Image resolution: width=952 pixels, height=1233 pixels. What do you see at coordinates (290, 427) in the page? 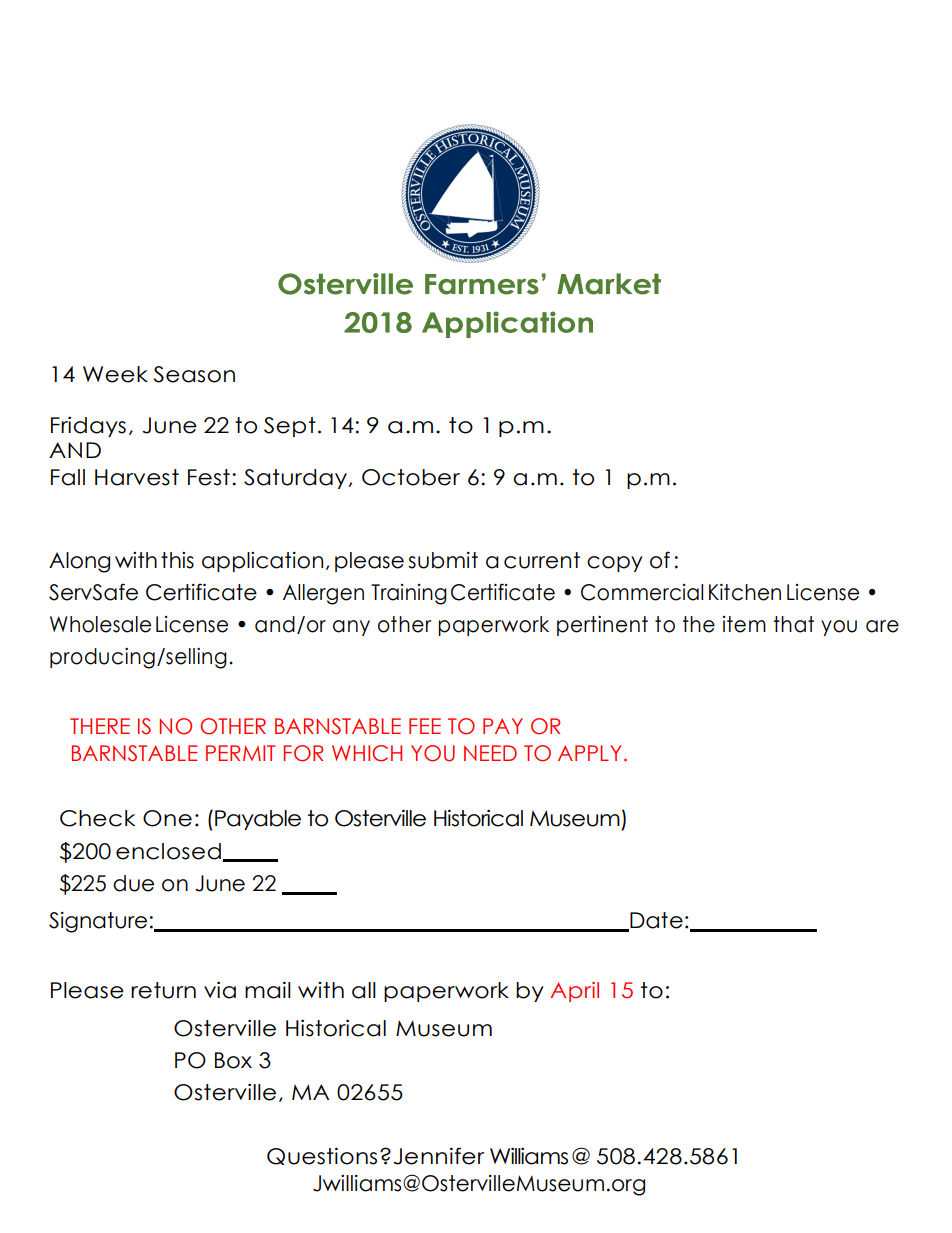
I see `Sept` at bounding box center [290, 427].
